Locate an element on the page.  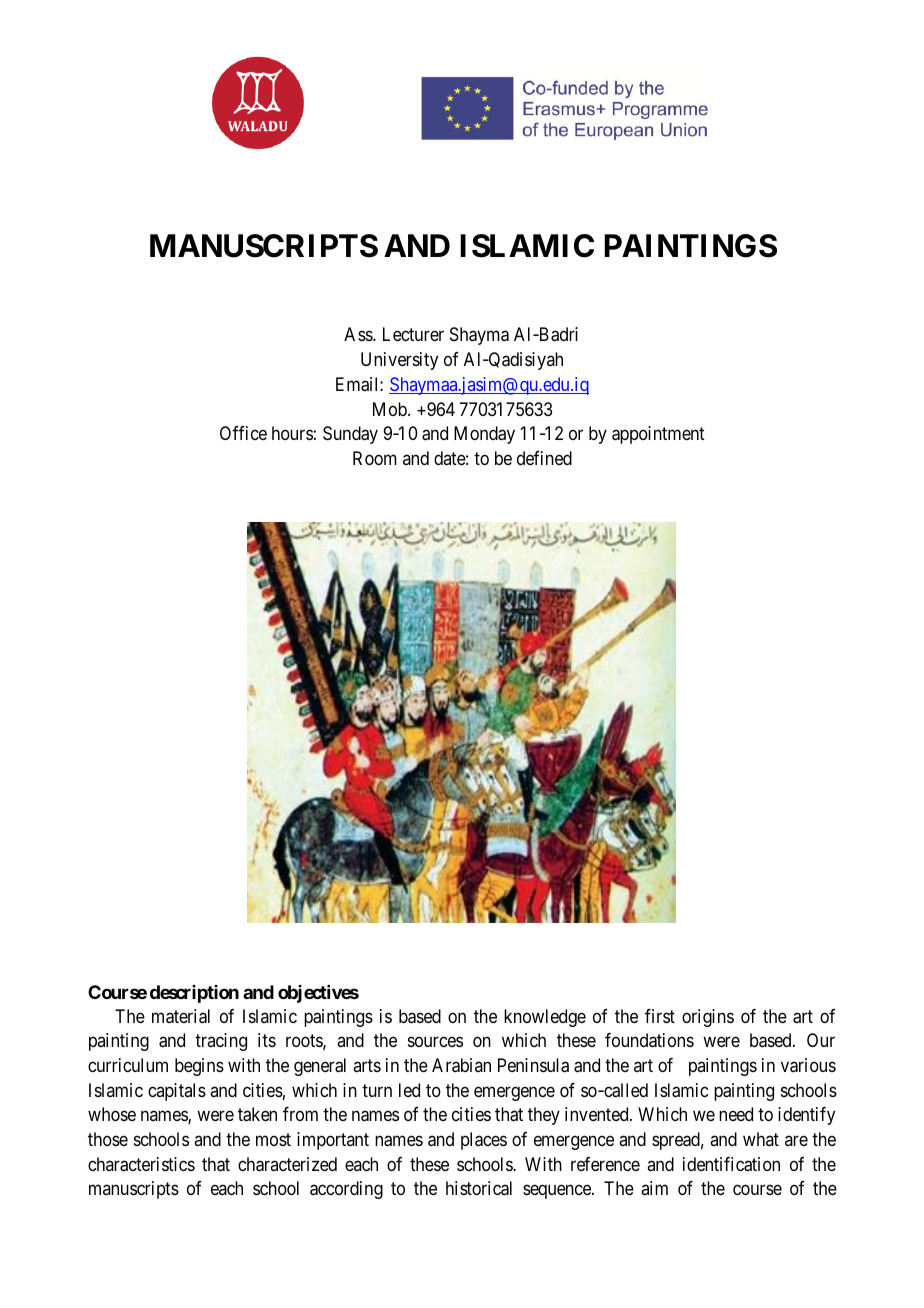
Room is located at coordinates (375, 458).
